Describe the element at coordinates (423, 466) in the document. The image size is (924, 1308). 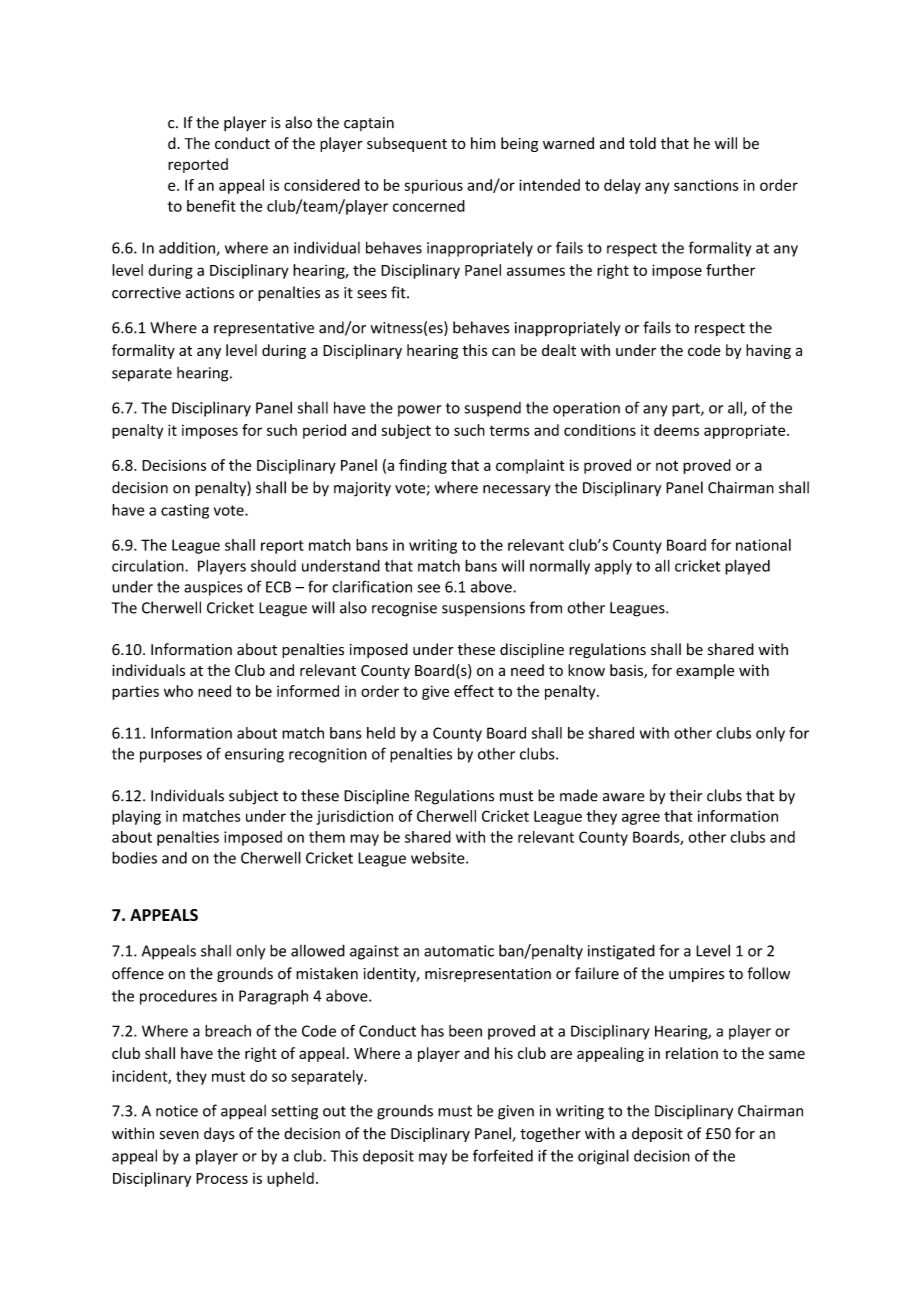
I see `finding` at that location.
